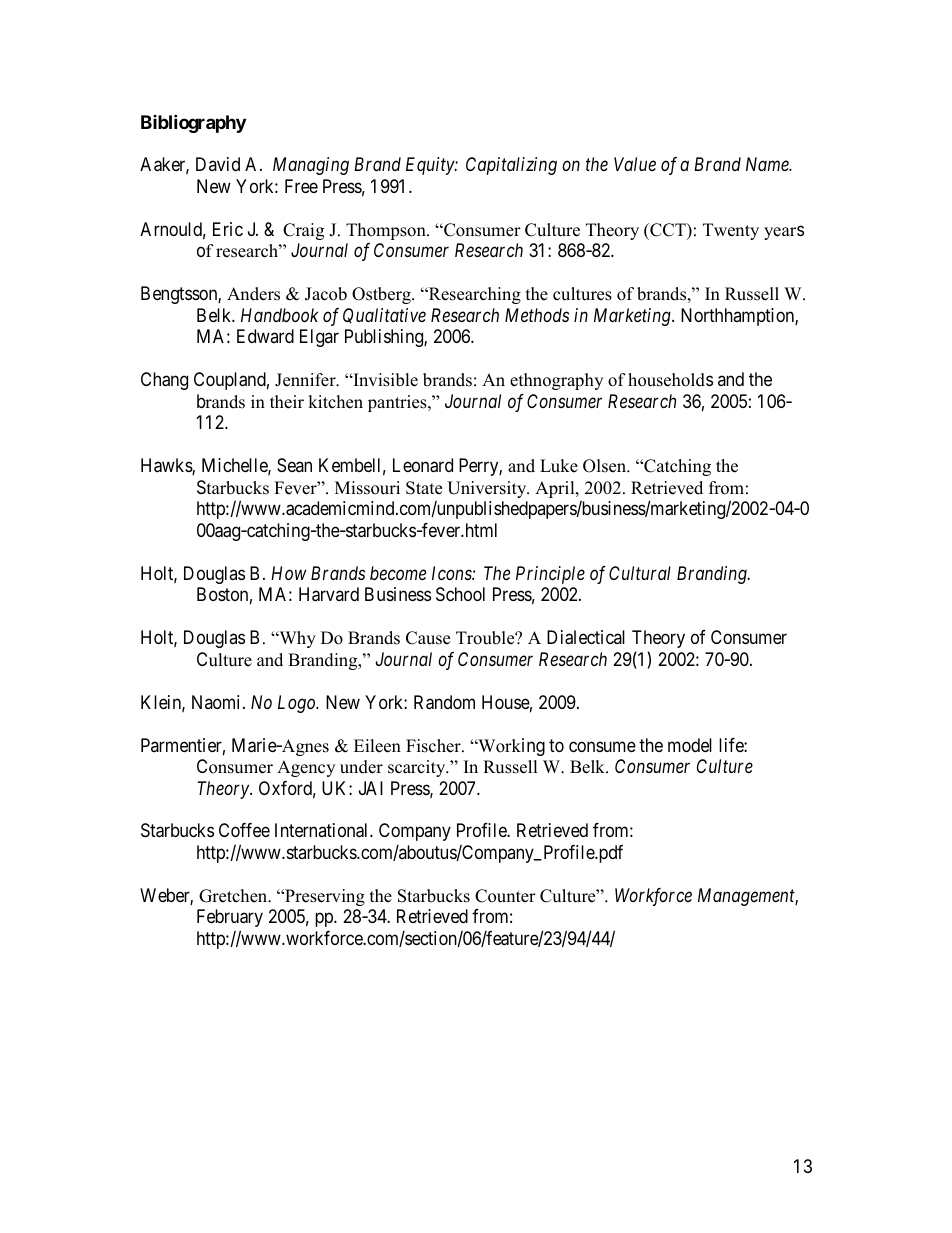 The width and height of the document is (952, 1233). What do you see at coordinates (505, 896) in the document?
I see `Counter` at bounding box center [505, 896].
